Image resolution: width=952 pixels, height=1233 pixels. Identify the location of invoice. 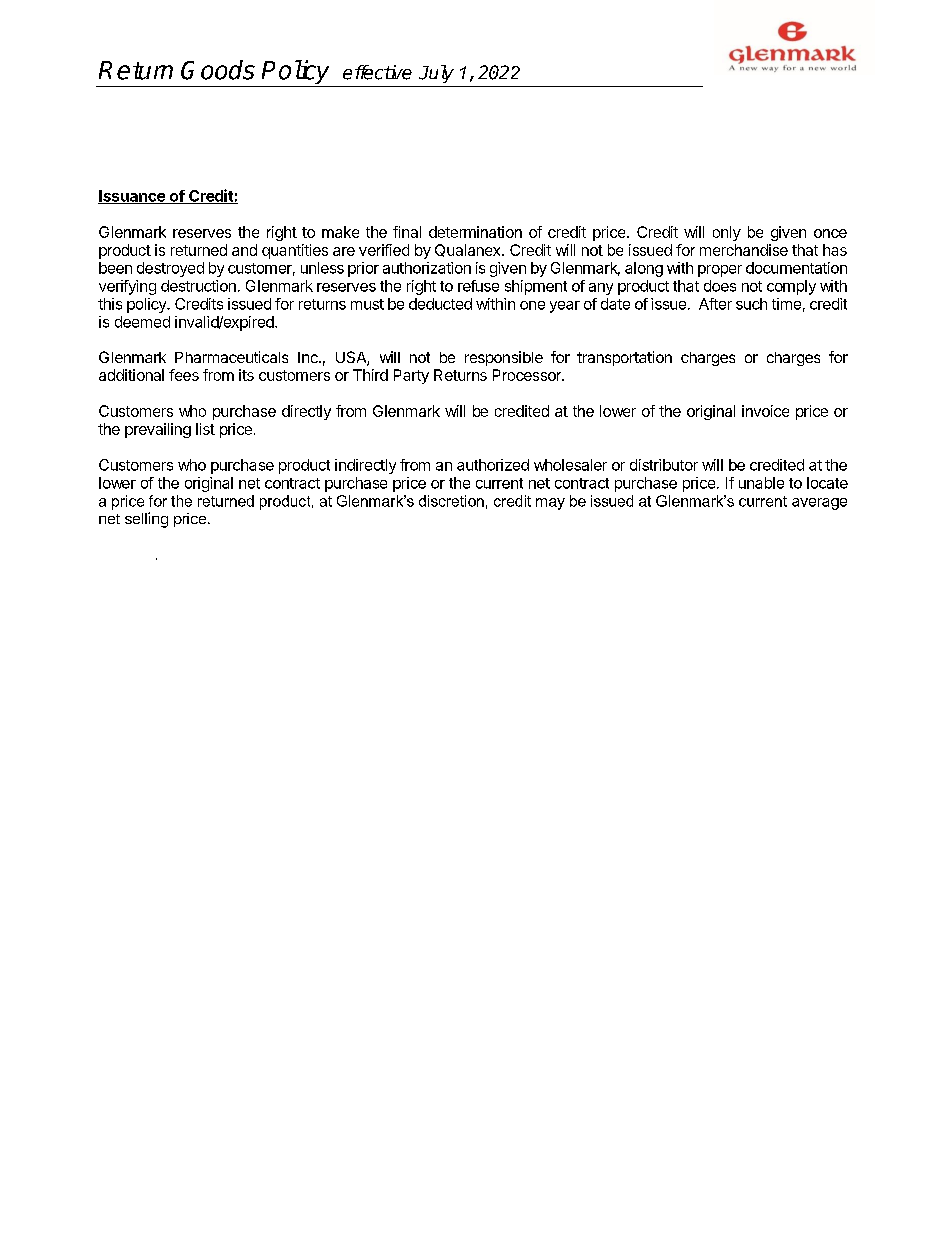
(765, 411).
